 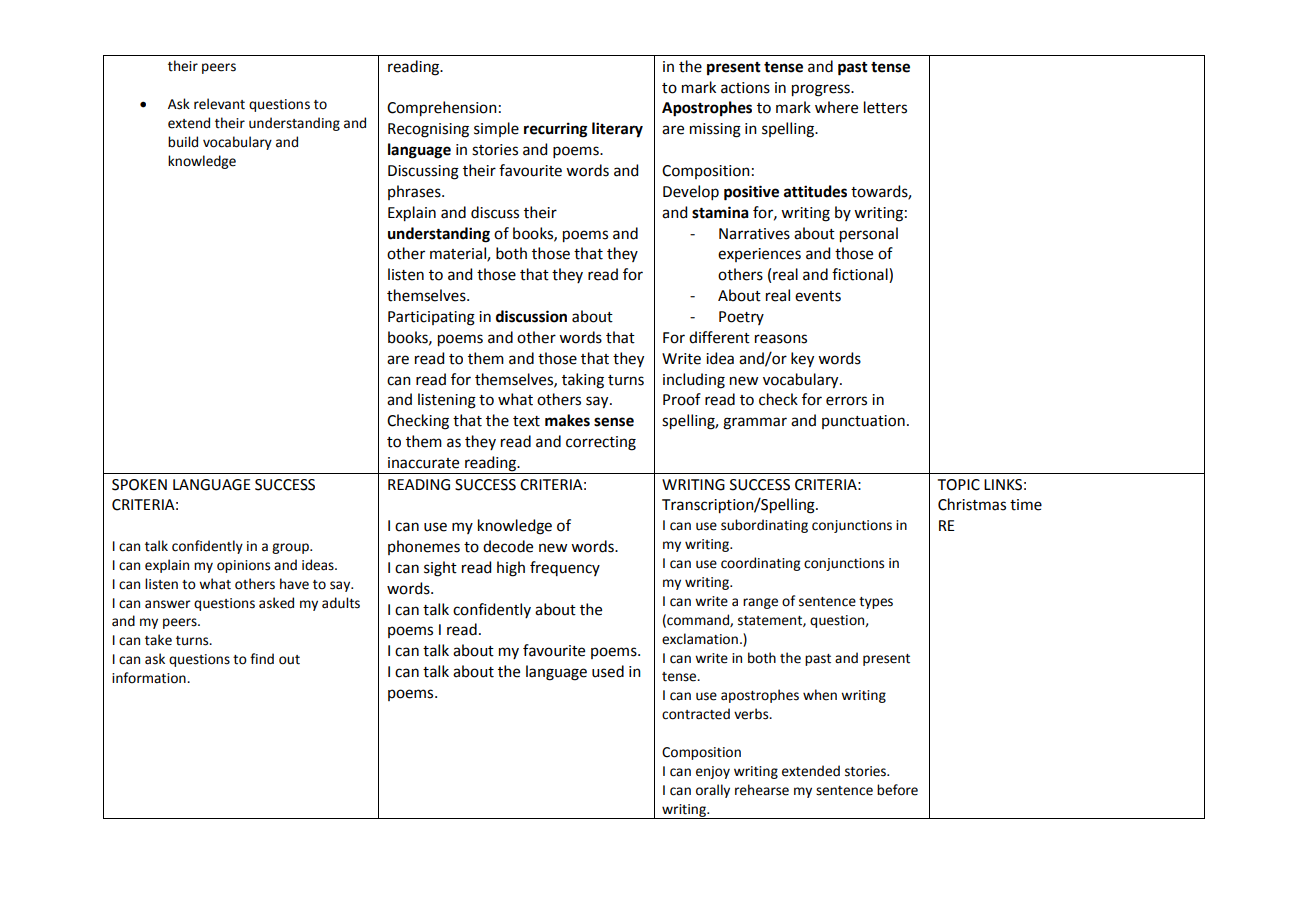 I want to click on information, so click(x=150, y=678).
